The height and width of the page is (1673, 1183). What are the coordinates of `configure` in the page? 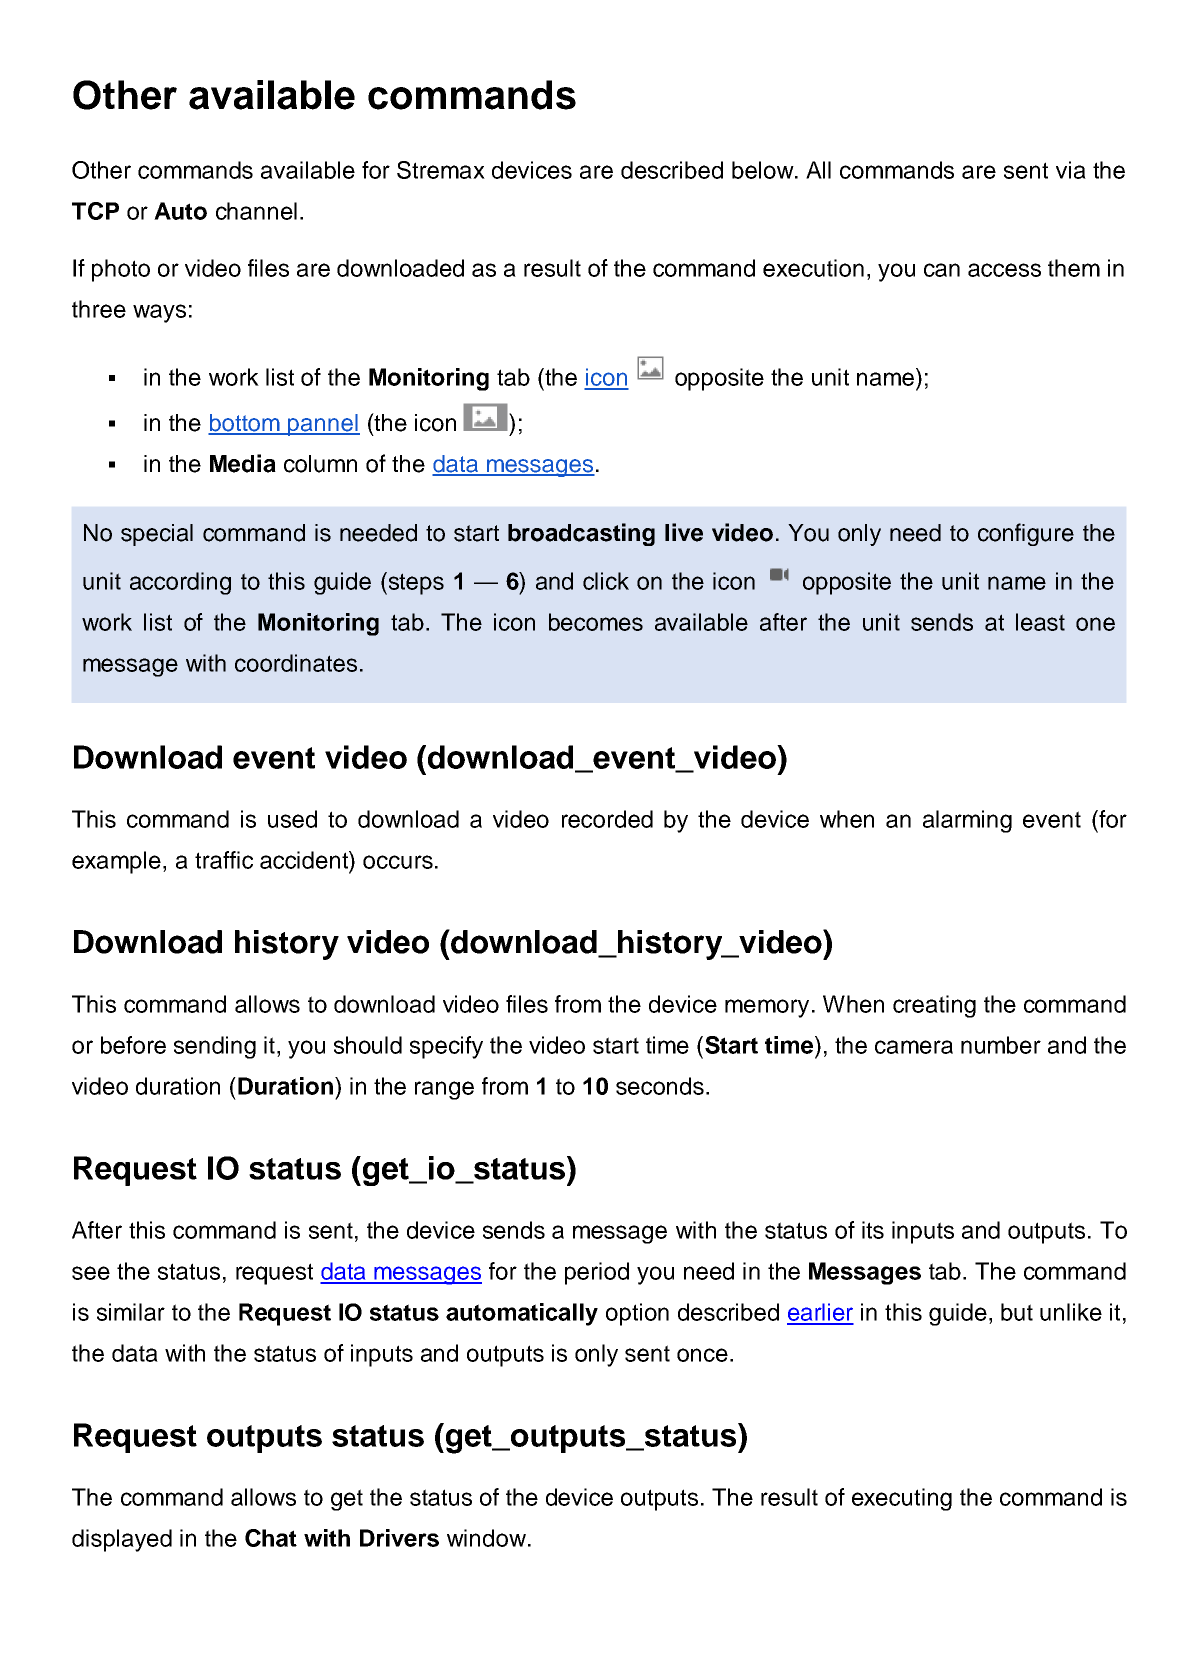 It's located at (1026, 534).
